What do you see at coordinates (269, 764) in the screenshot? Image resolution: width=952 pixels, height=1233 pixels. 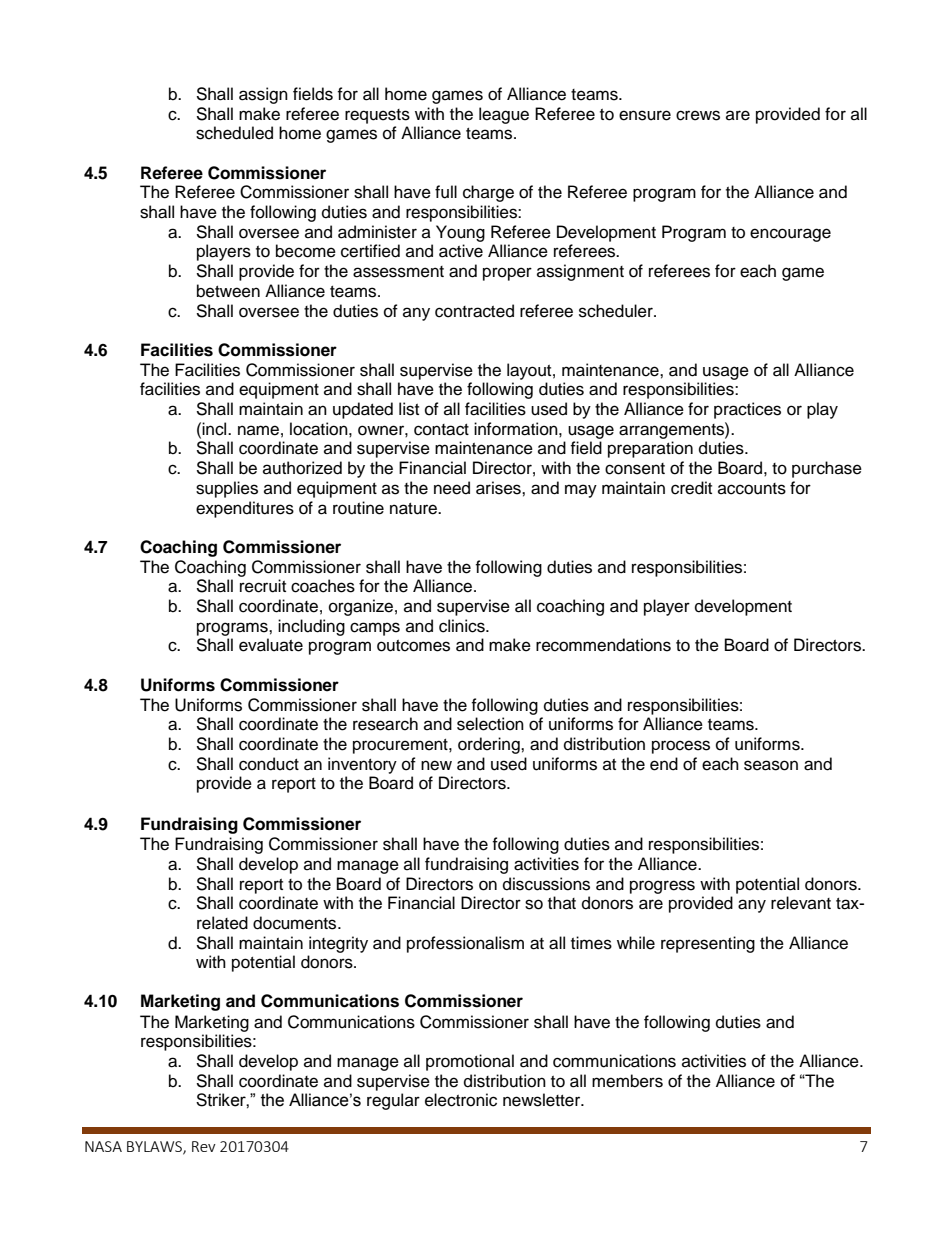 I see `conduct` at bounding box center [269, 764].
